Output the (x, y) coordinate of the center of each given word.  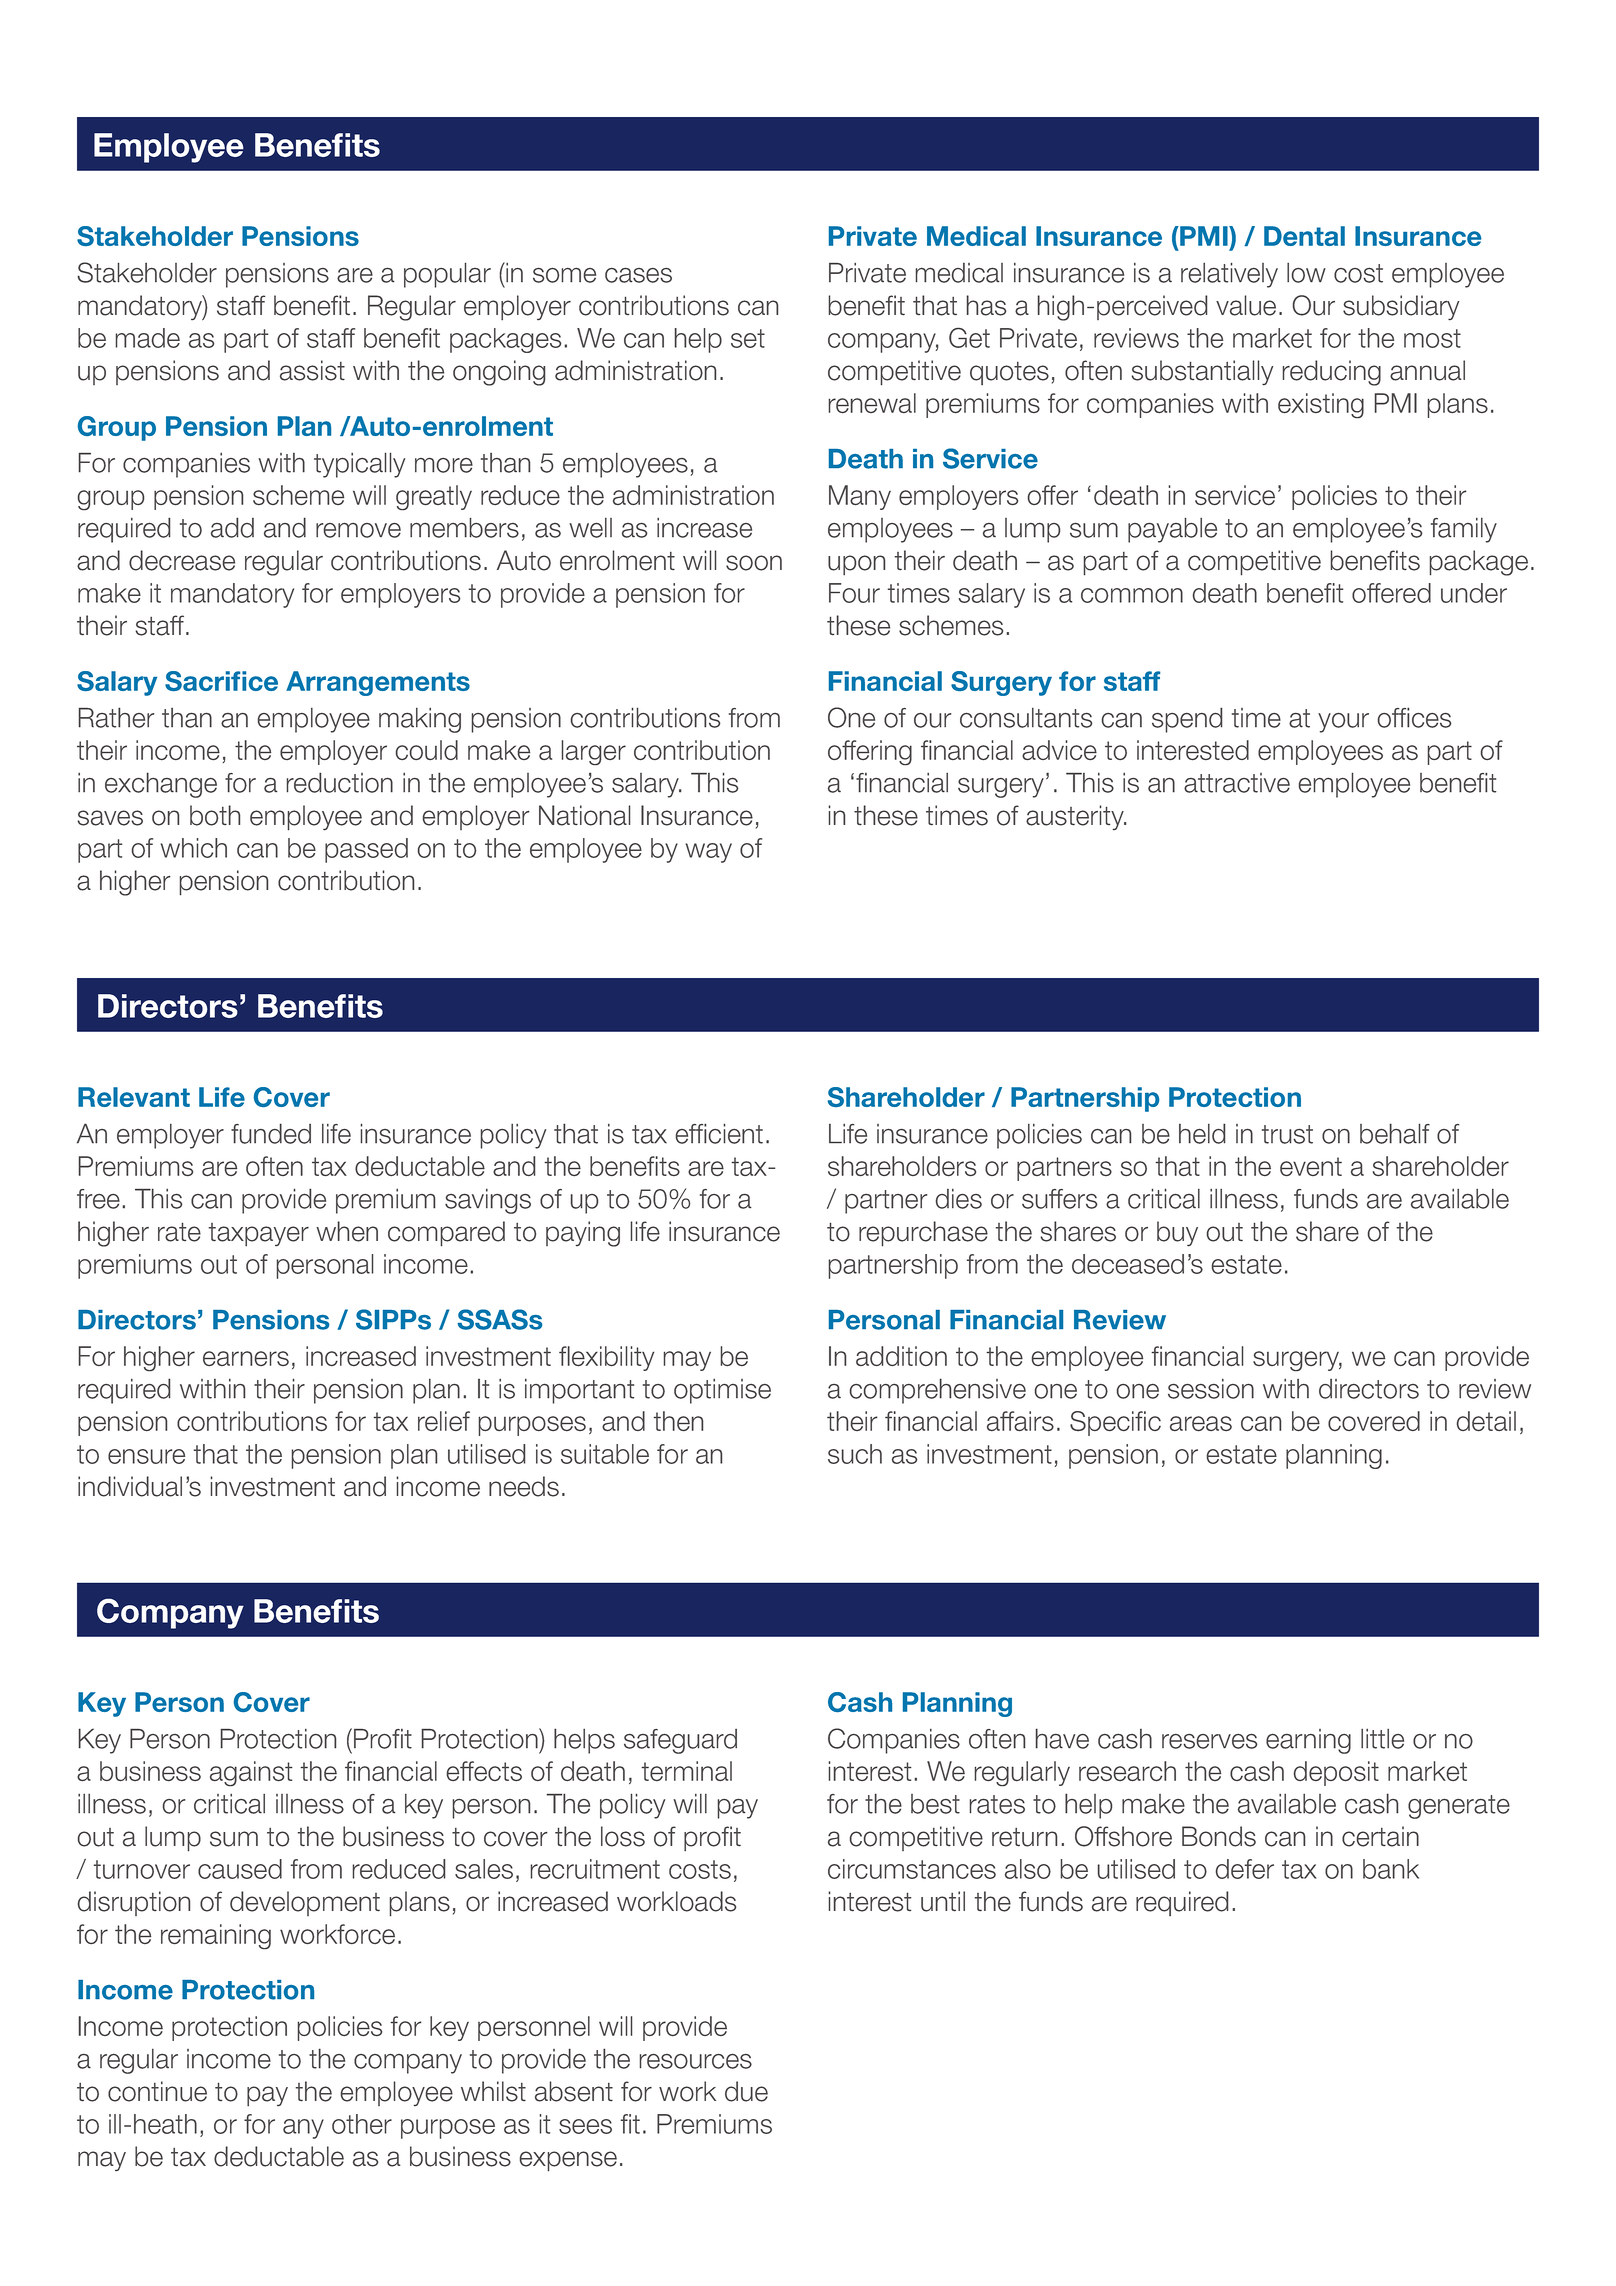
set (748, 338)
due (746, 2091)
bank (1391, 1869)
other (362, 2124)
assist (312, 370)
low (1306, 273)
